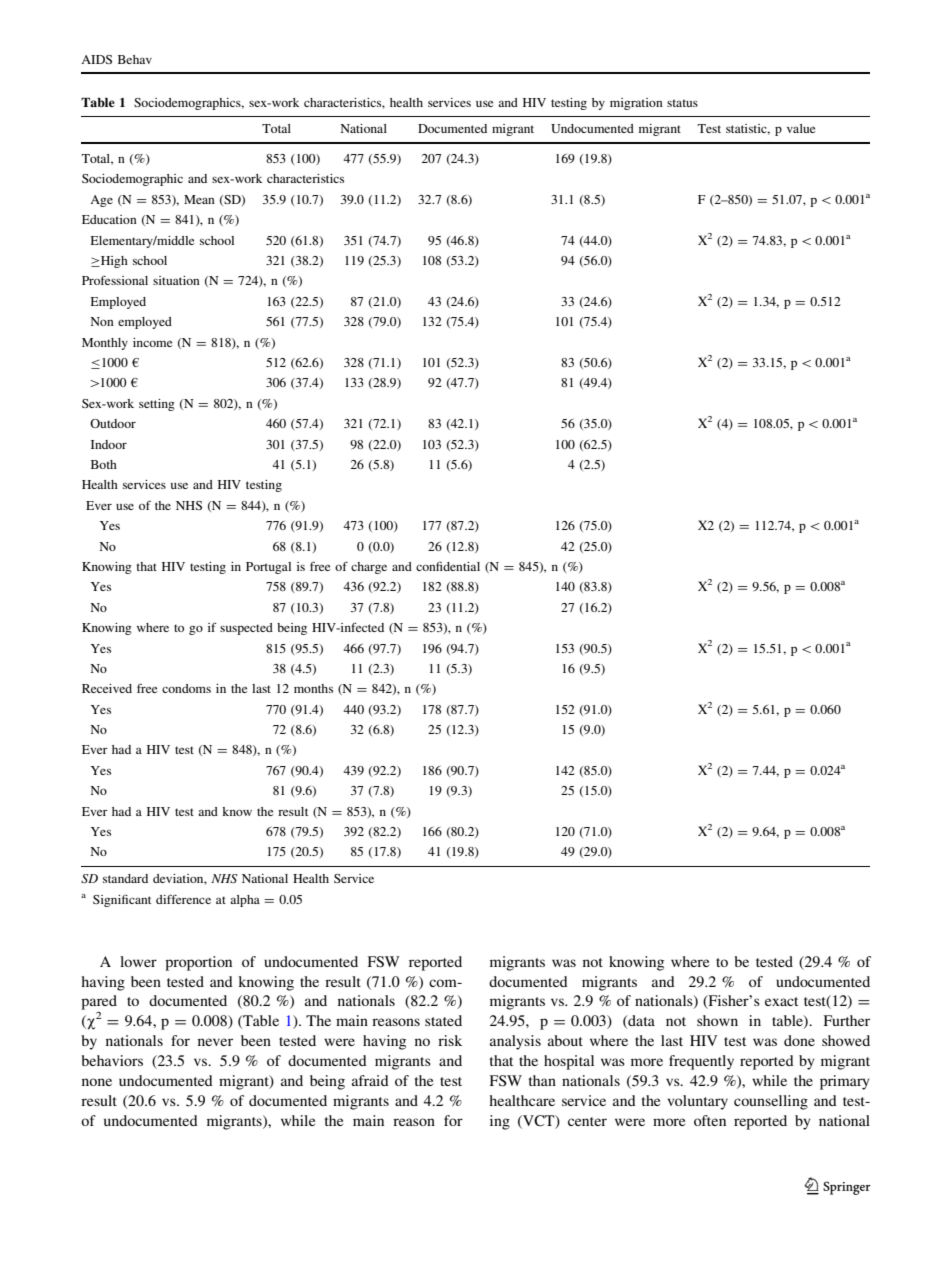 The width and height of the screenshot is (952, 1265). Describe the element at coordinates (186, 688) in the screenshot. I see `condoms` at that location.
